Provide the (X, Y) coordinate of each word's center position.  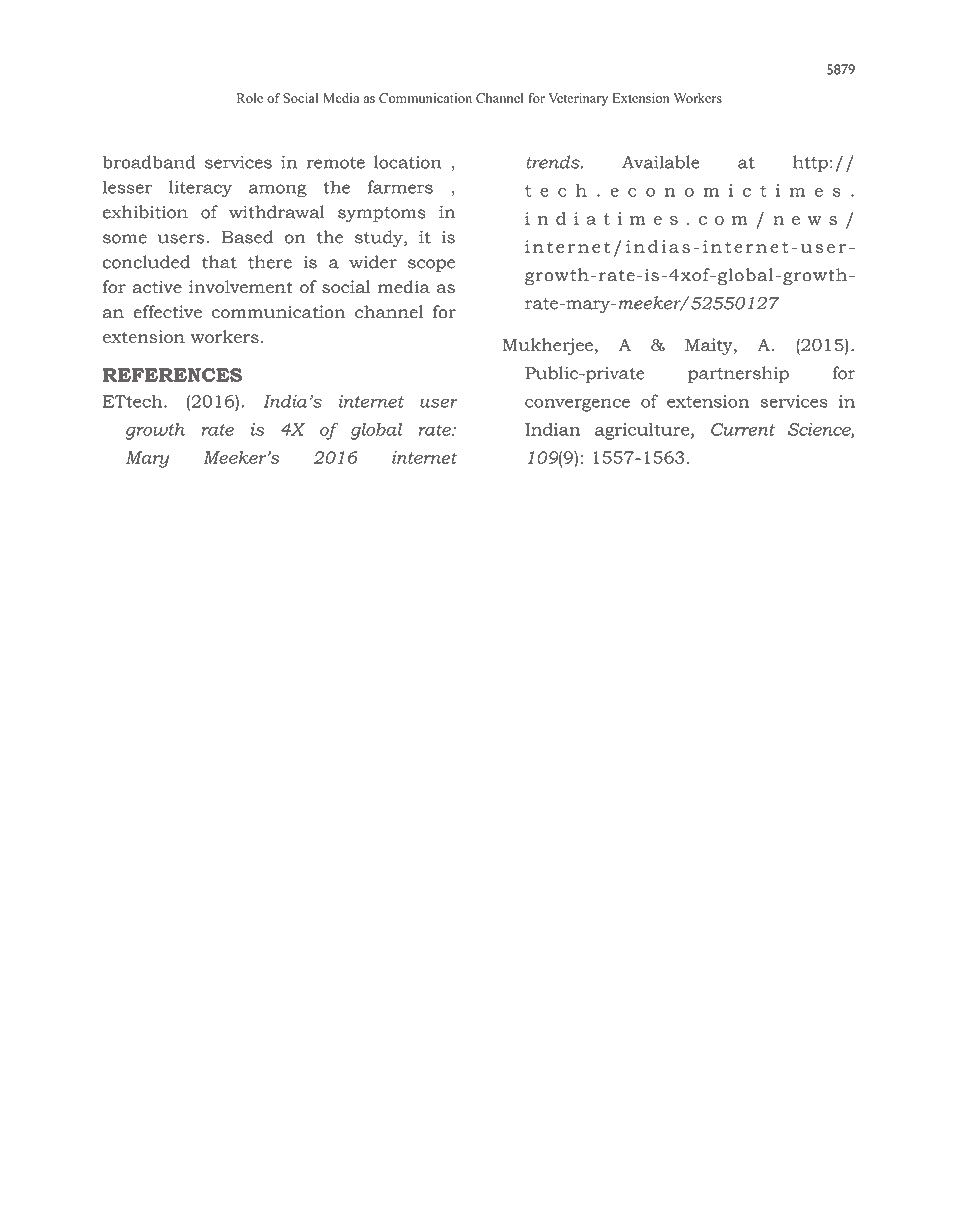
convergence (577, 405)
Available (661, 162)
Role (250, 98)
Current (743, 429)
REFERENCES (172, 375)
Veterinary (578, 99)
